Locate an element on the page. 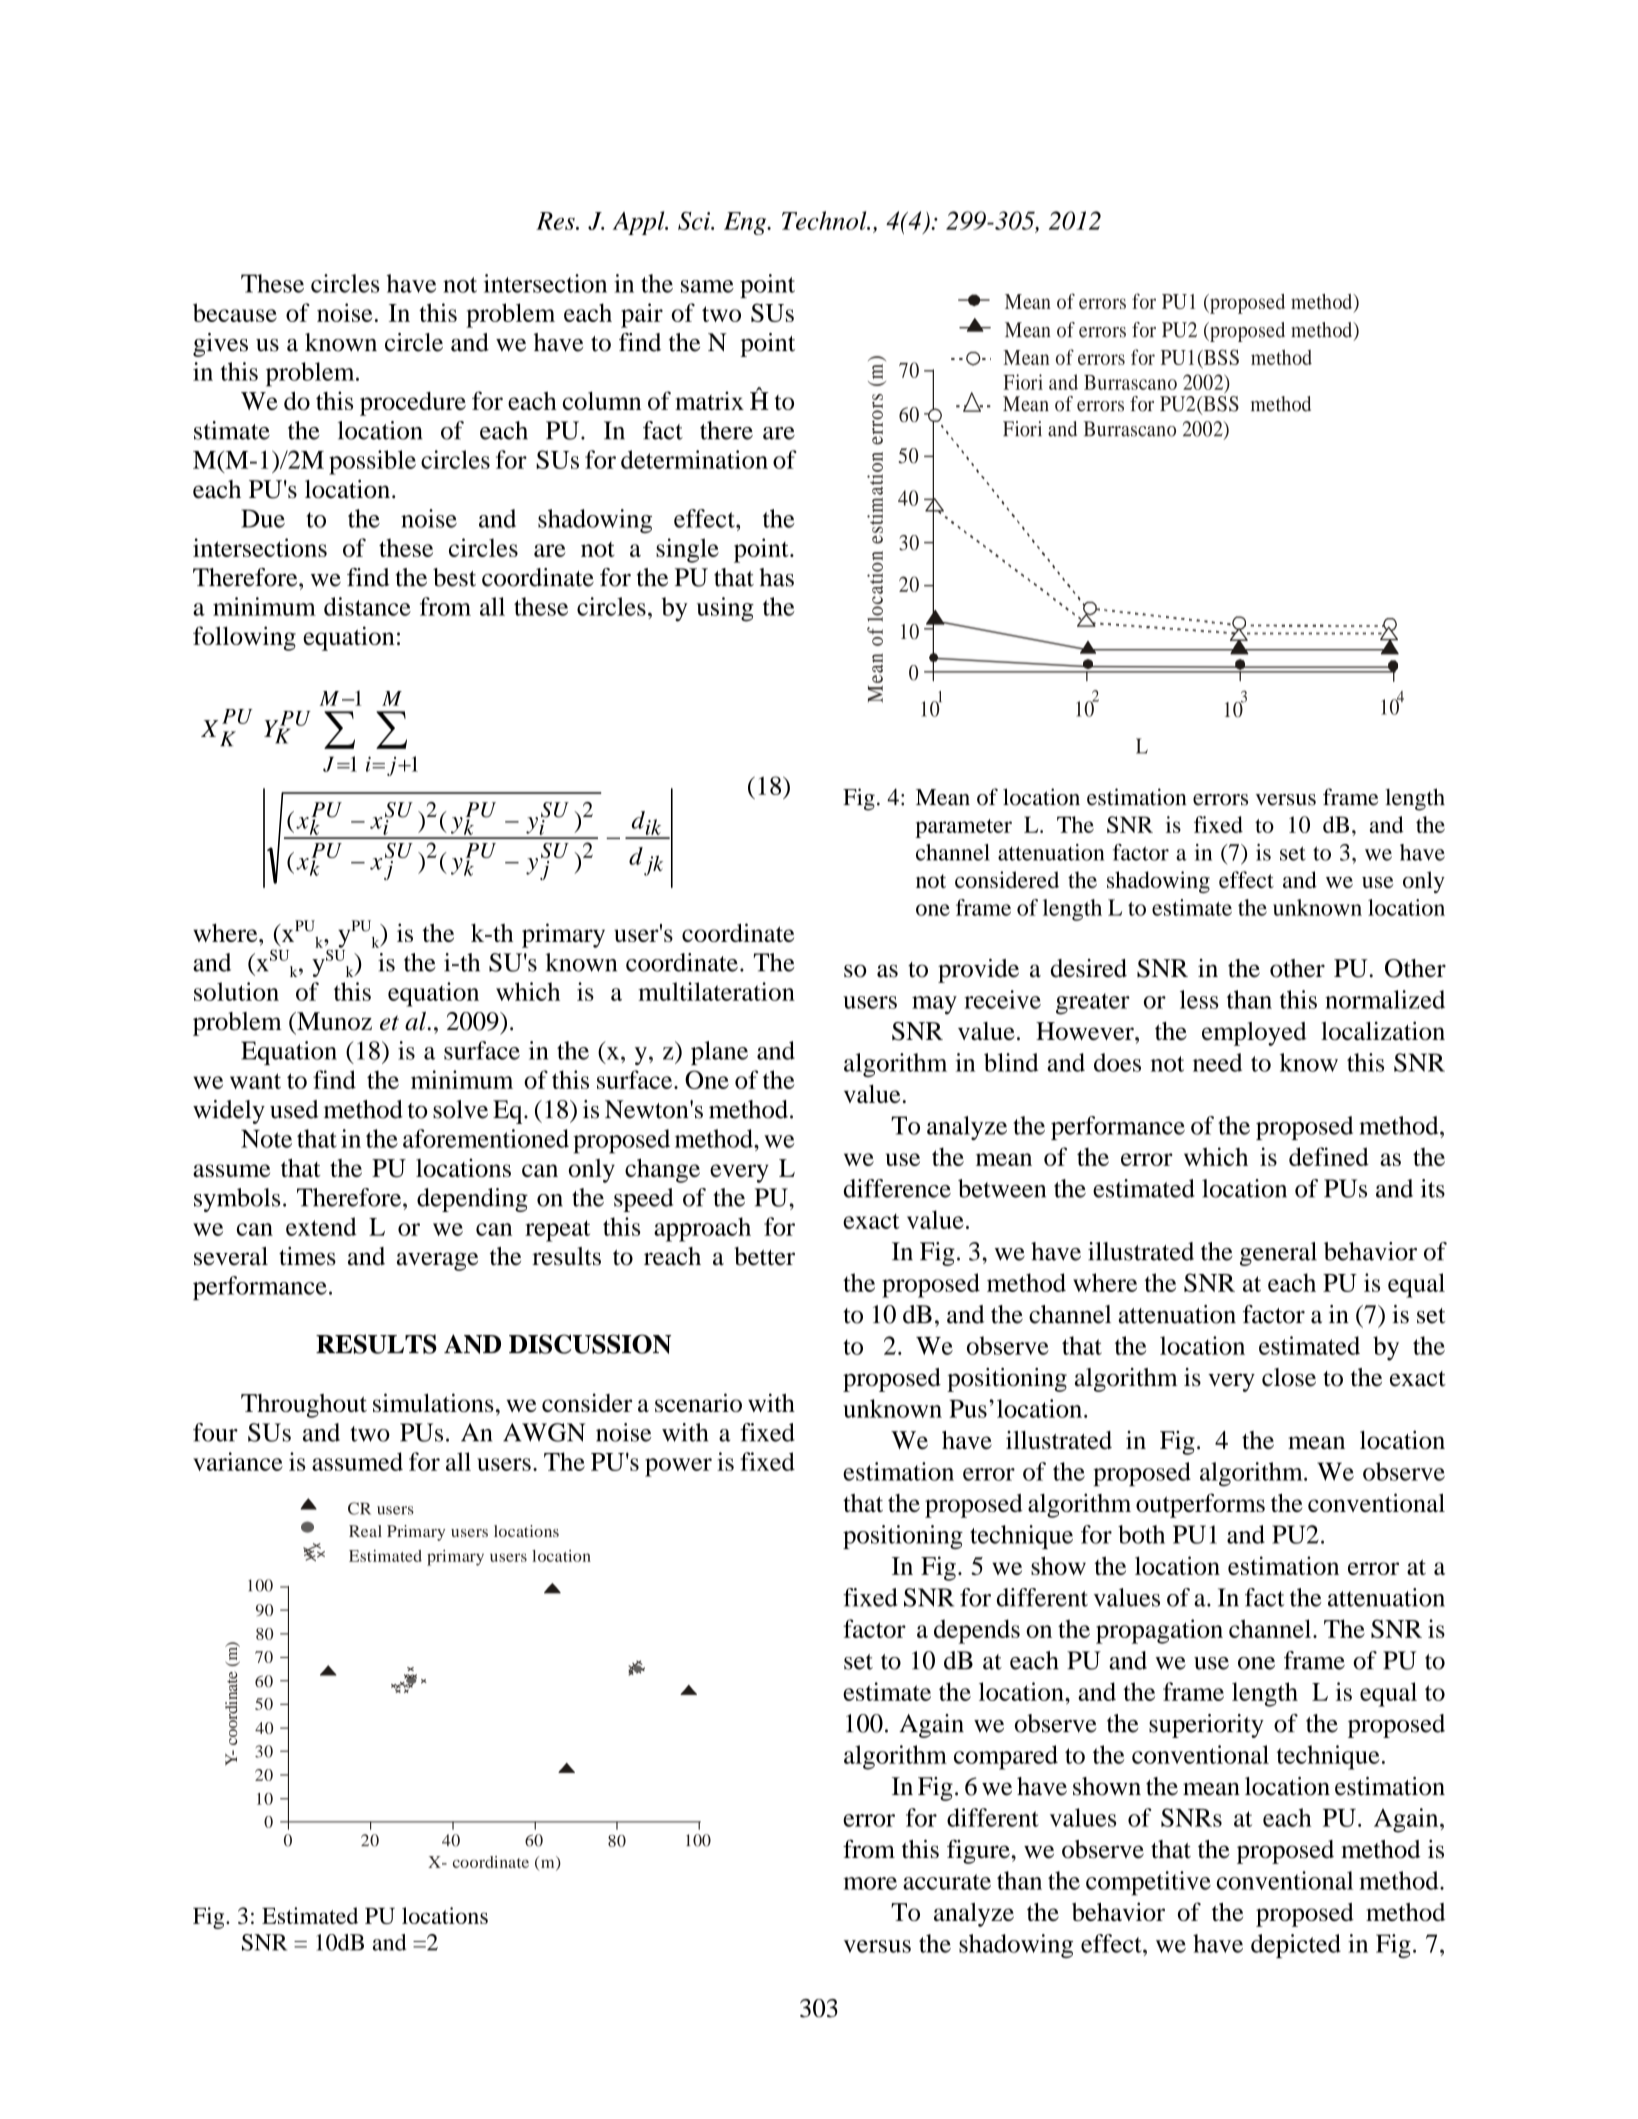 The height and width of the image is (2119, 1638). accurate is located at coordinates (947, 1882).
